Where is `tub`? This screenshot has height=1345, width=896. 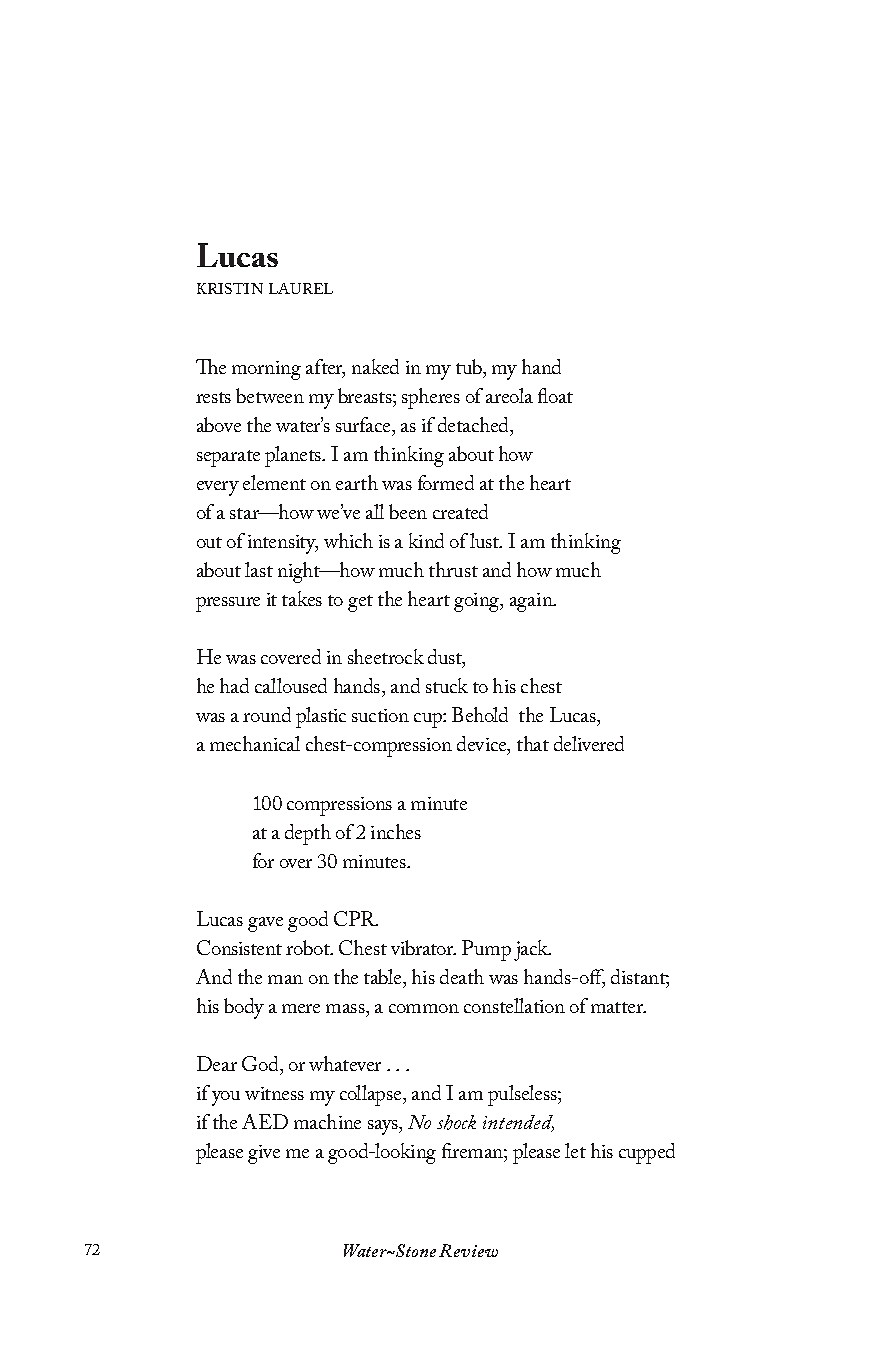 tub is located at coordinates (470, 366).
